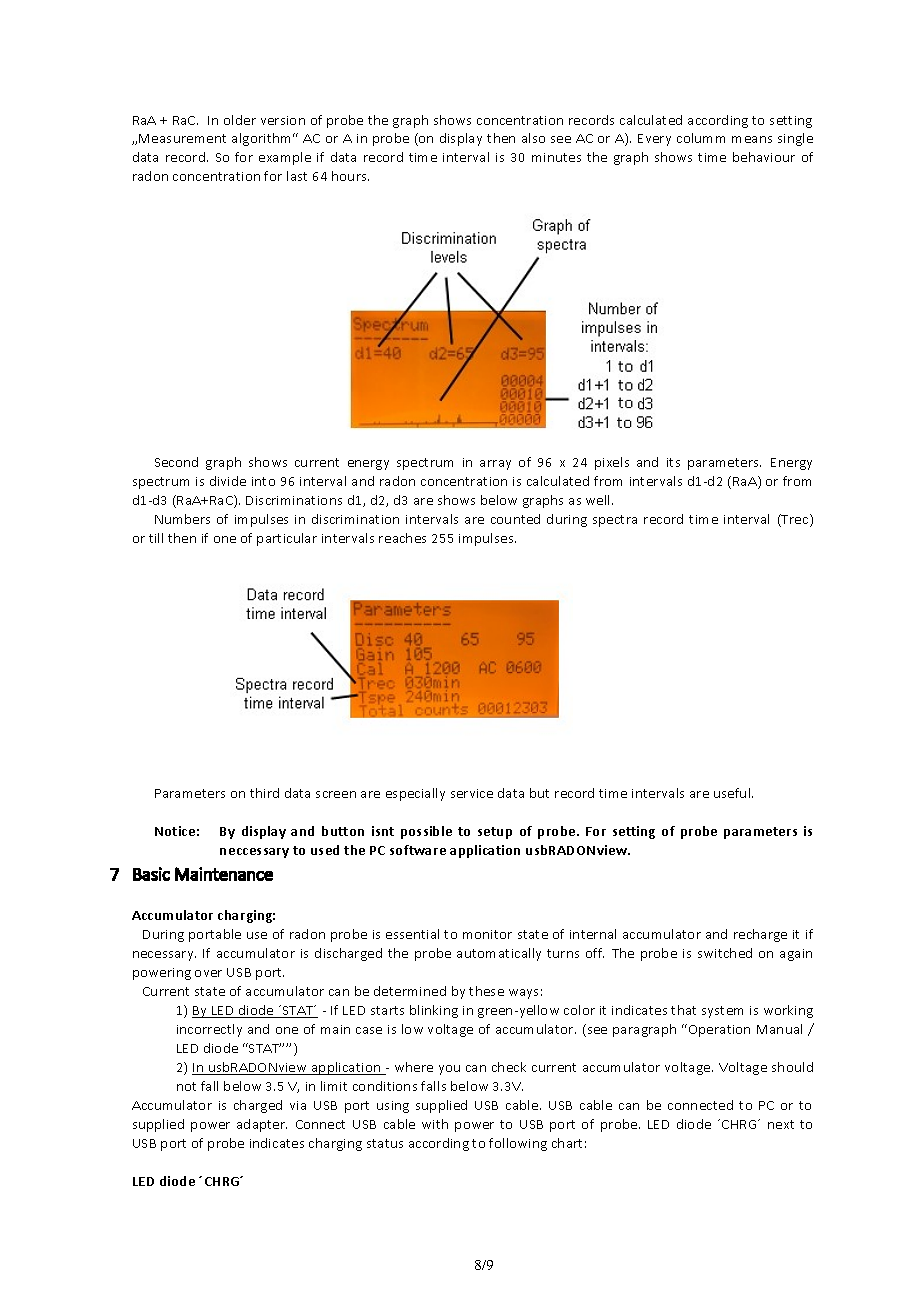 This document has height=1308, width=924. I want to click on also, so click(533, 138).
